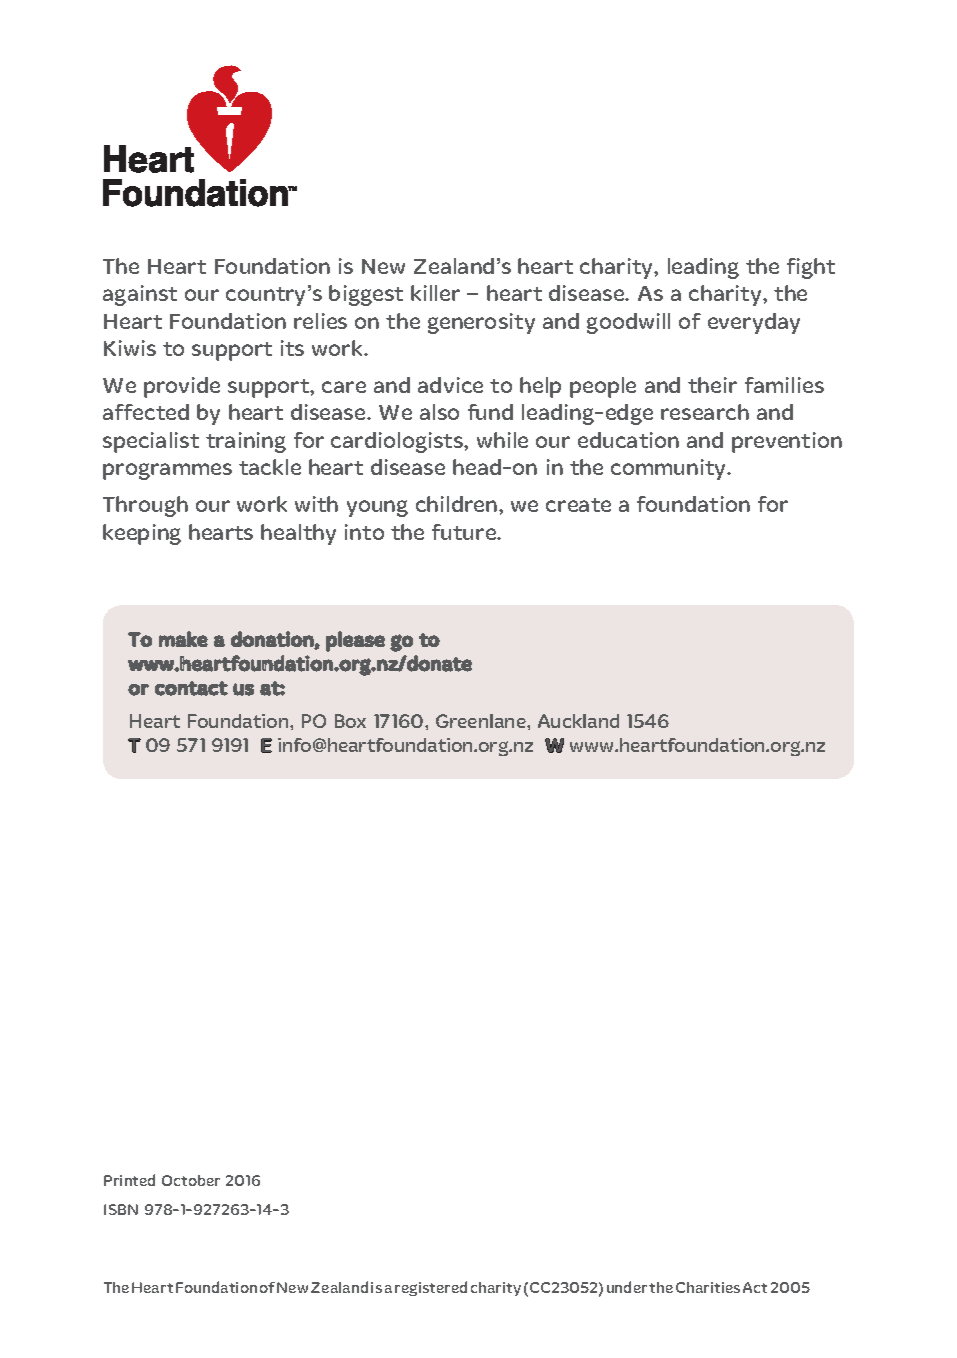 This screenshot has width=957, height=1358. What do you see at coordinates (708, 1287) in the screenshot?
I see `Charities` at bounding box center [708, 1287].
